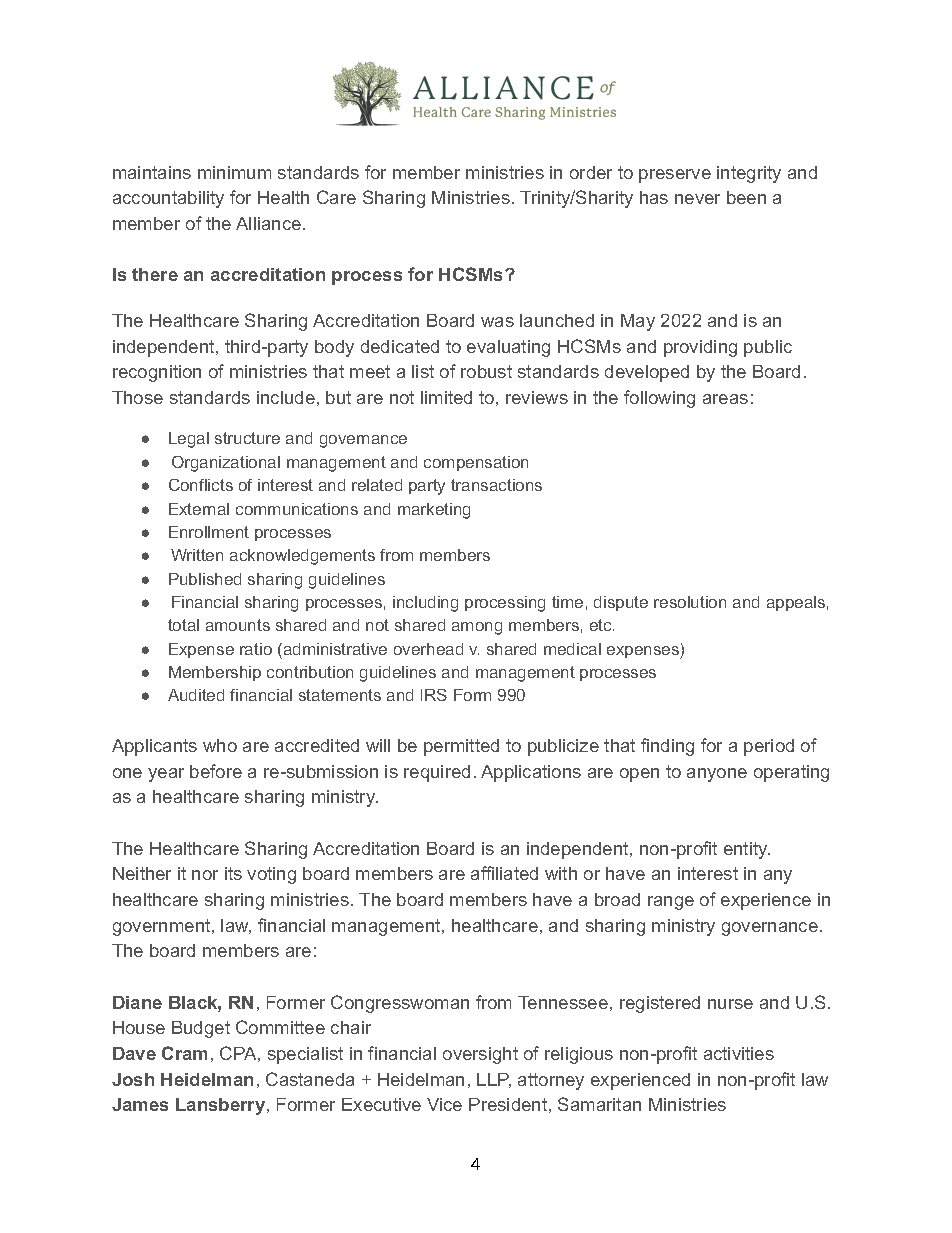  What do you see at coordinates (591, 172) in the page?
I see `order` at bounding box center [591, 172].
